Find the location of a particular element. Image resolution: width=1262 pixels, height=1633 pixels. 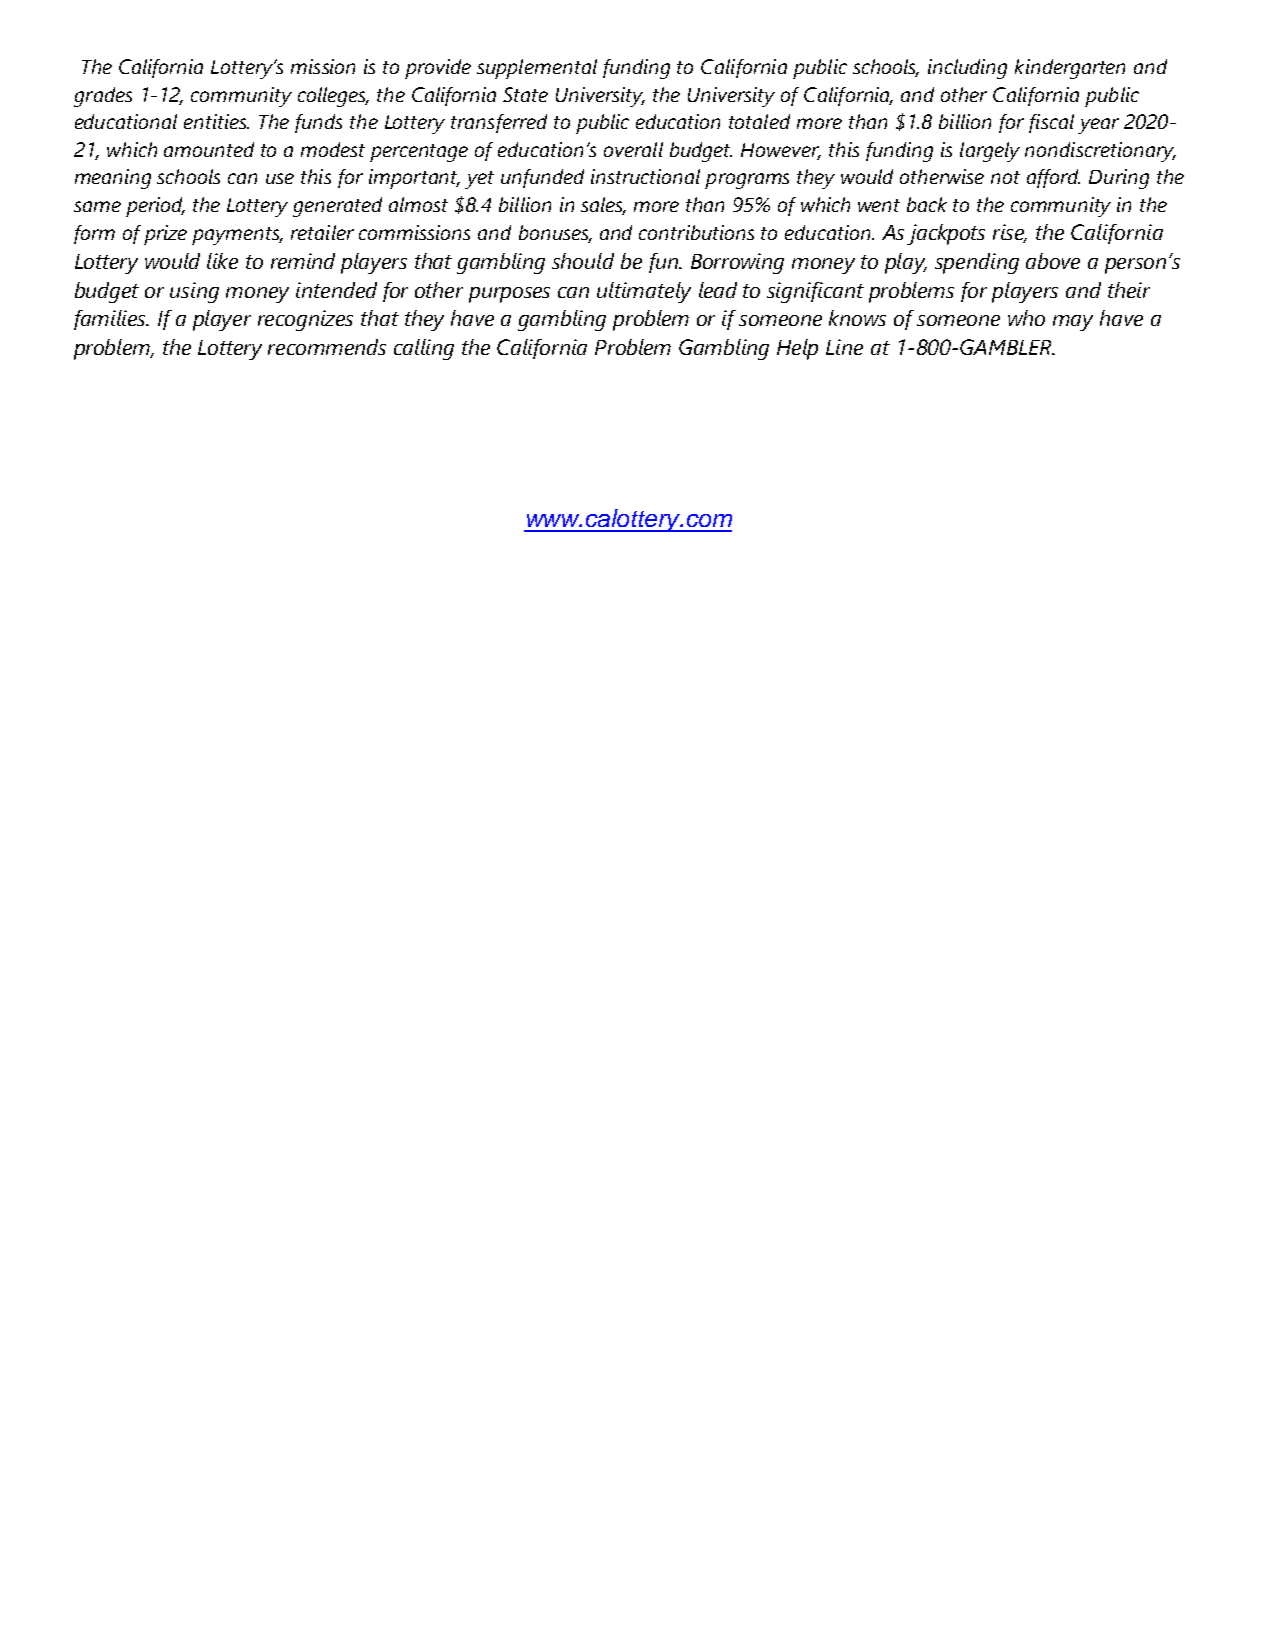

instructional is located at coordinates (645, 176).
